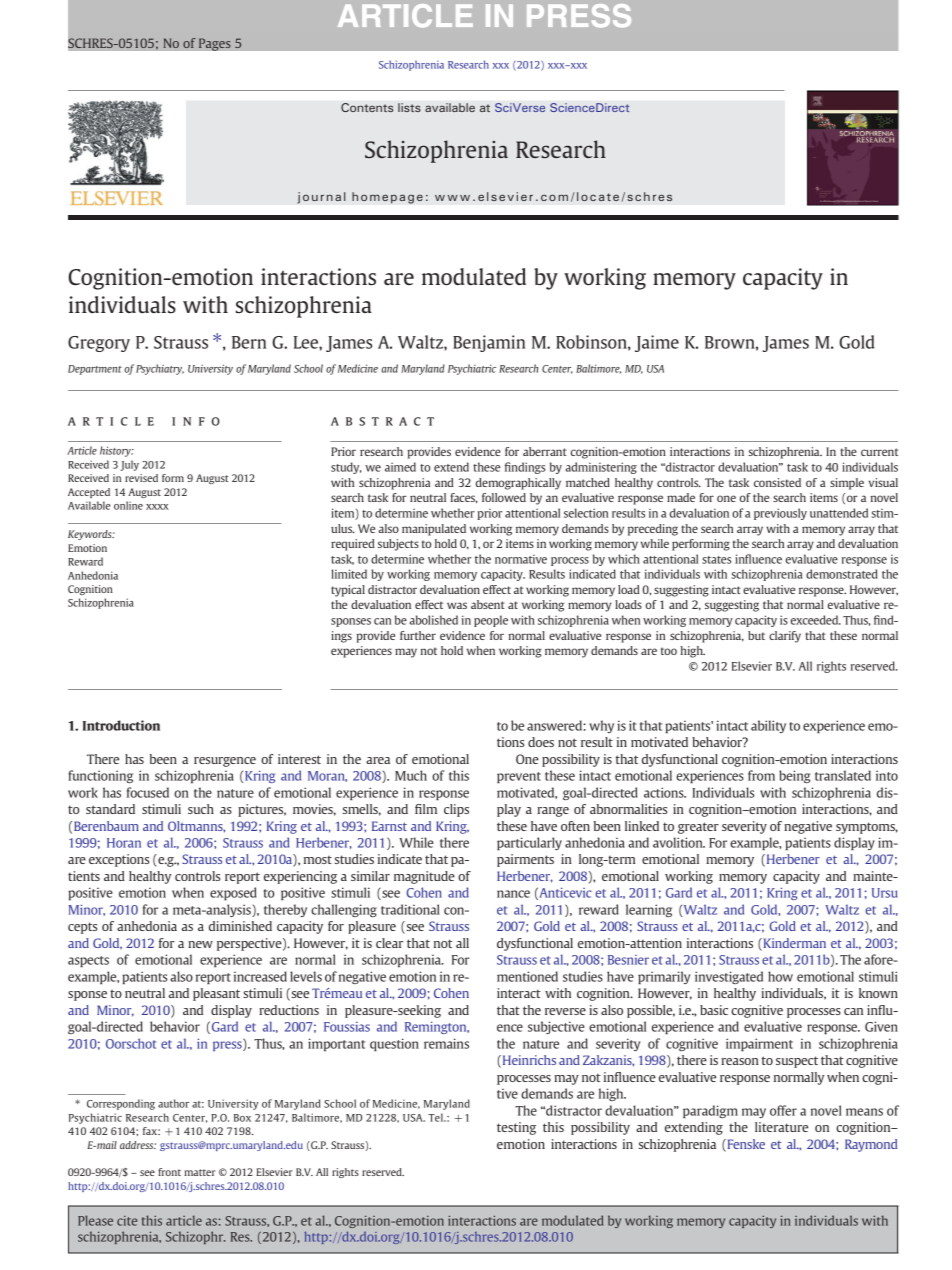 The image size is (952, 1270). Describe the element at coordinates (199, 1172) in the screenshot. I see `matter` at that location.
